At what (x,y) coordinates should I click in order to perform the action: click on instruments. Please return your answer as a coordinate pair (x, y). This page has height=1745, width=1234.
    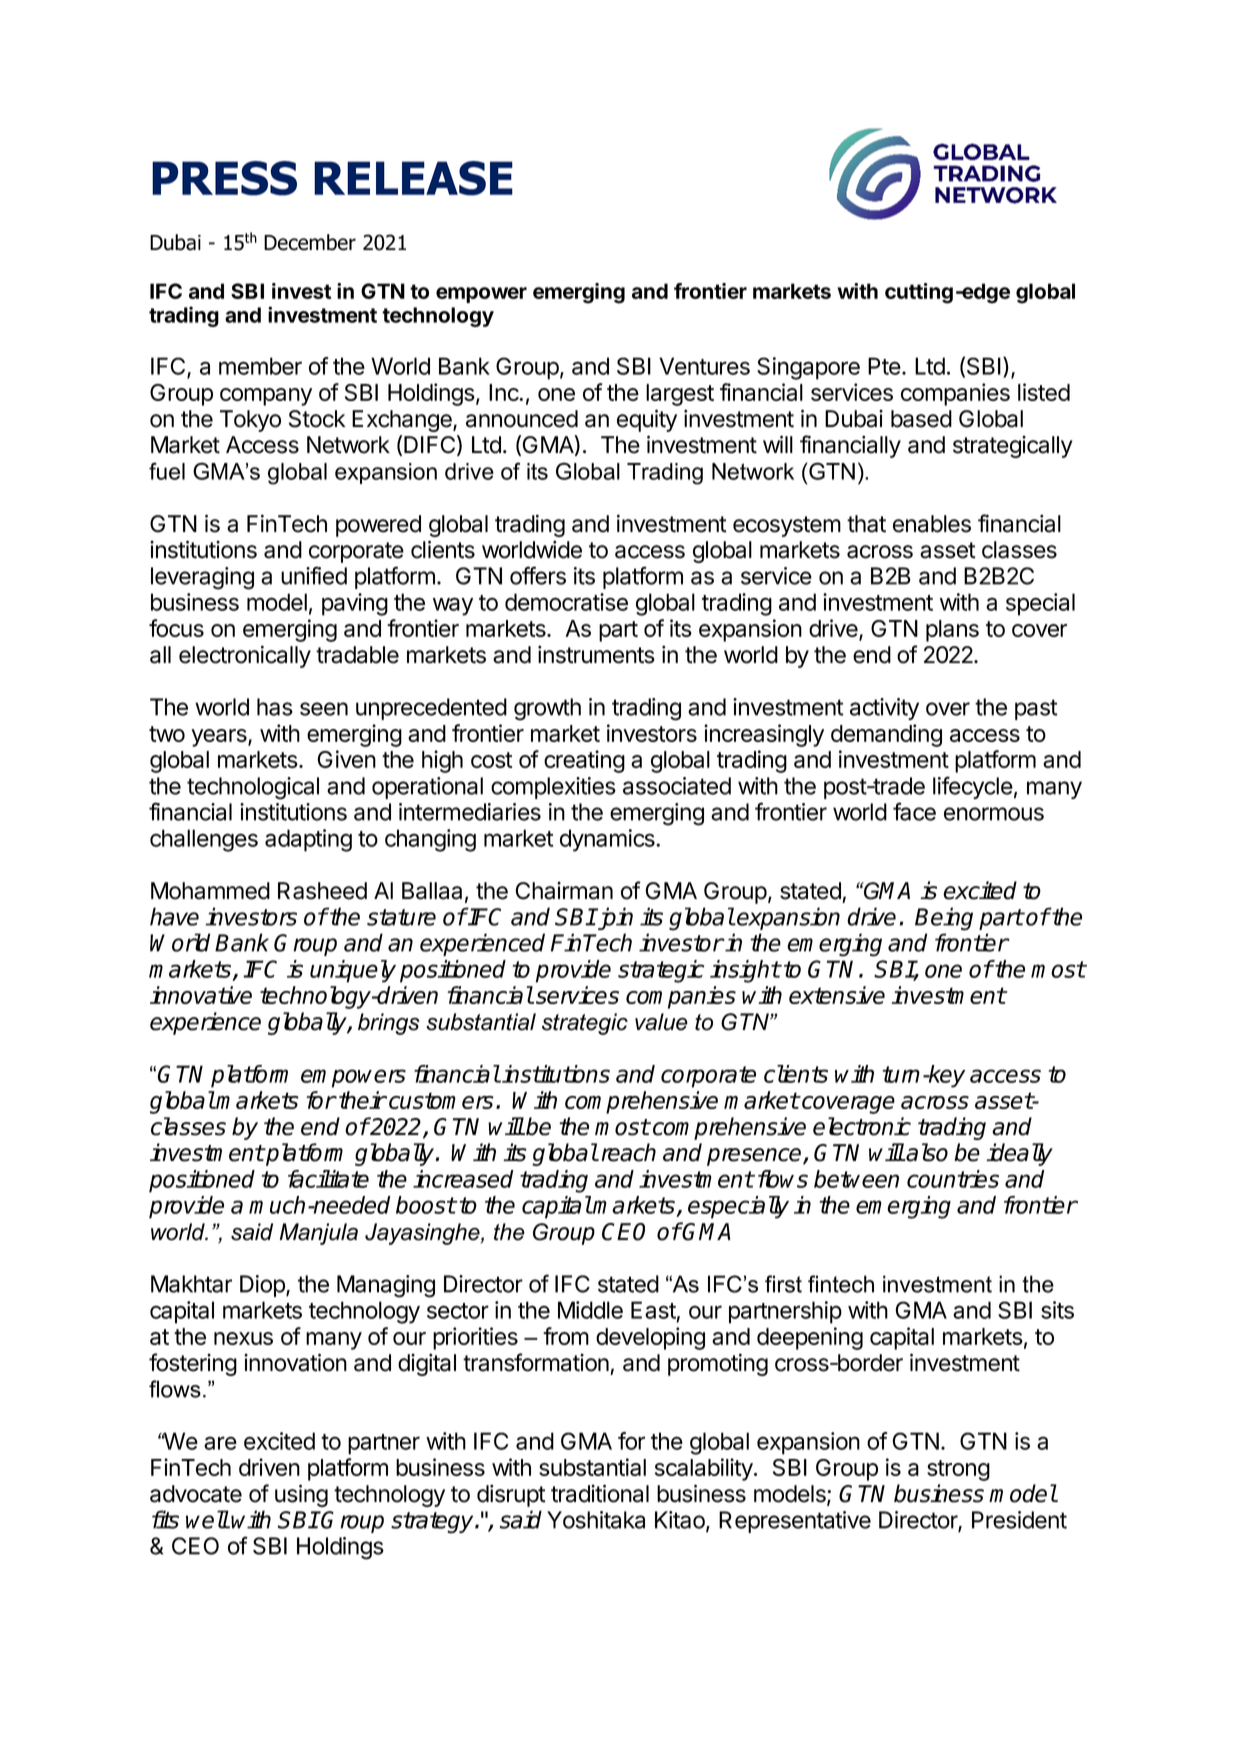
    Looking at the image, I should click on (596, 654).
